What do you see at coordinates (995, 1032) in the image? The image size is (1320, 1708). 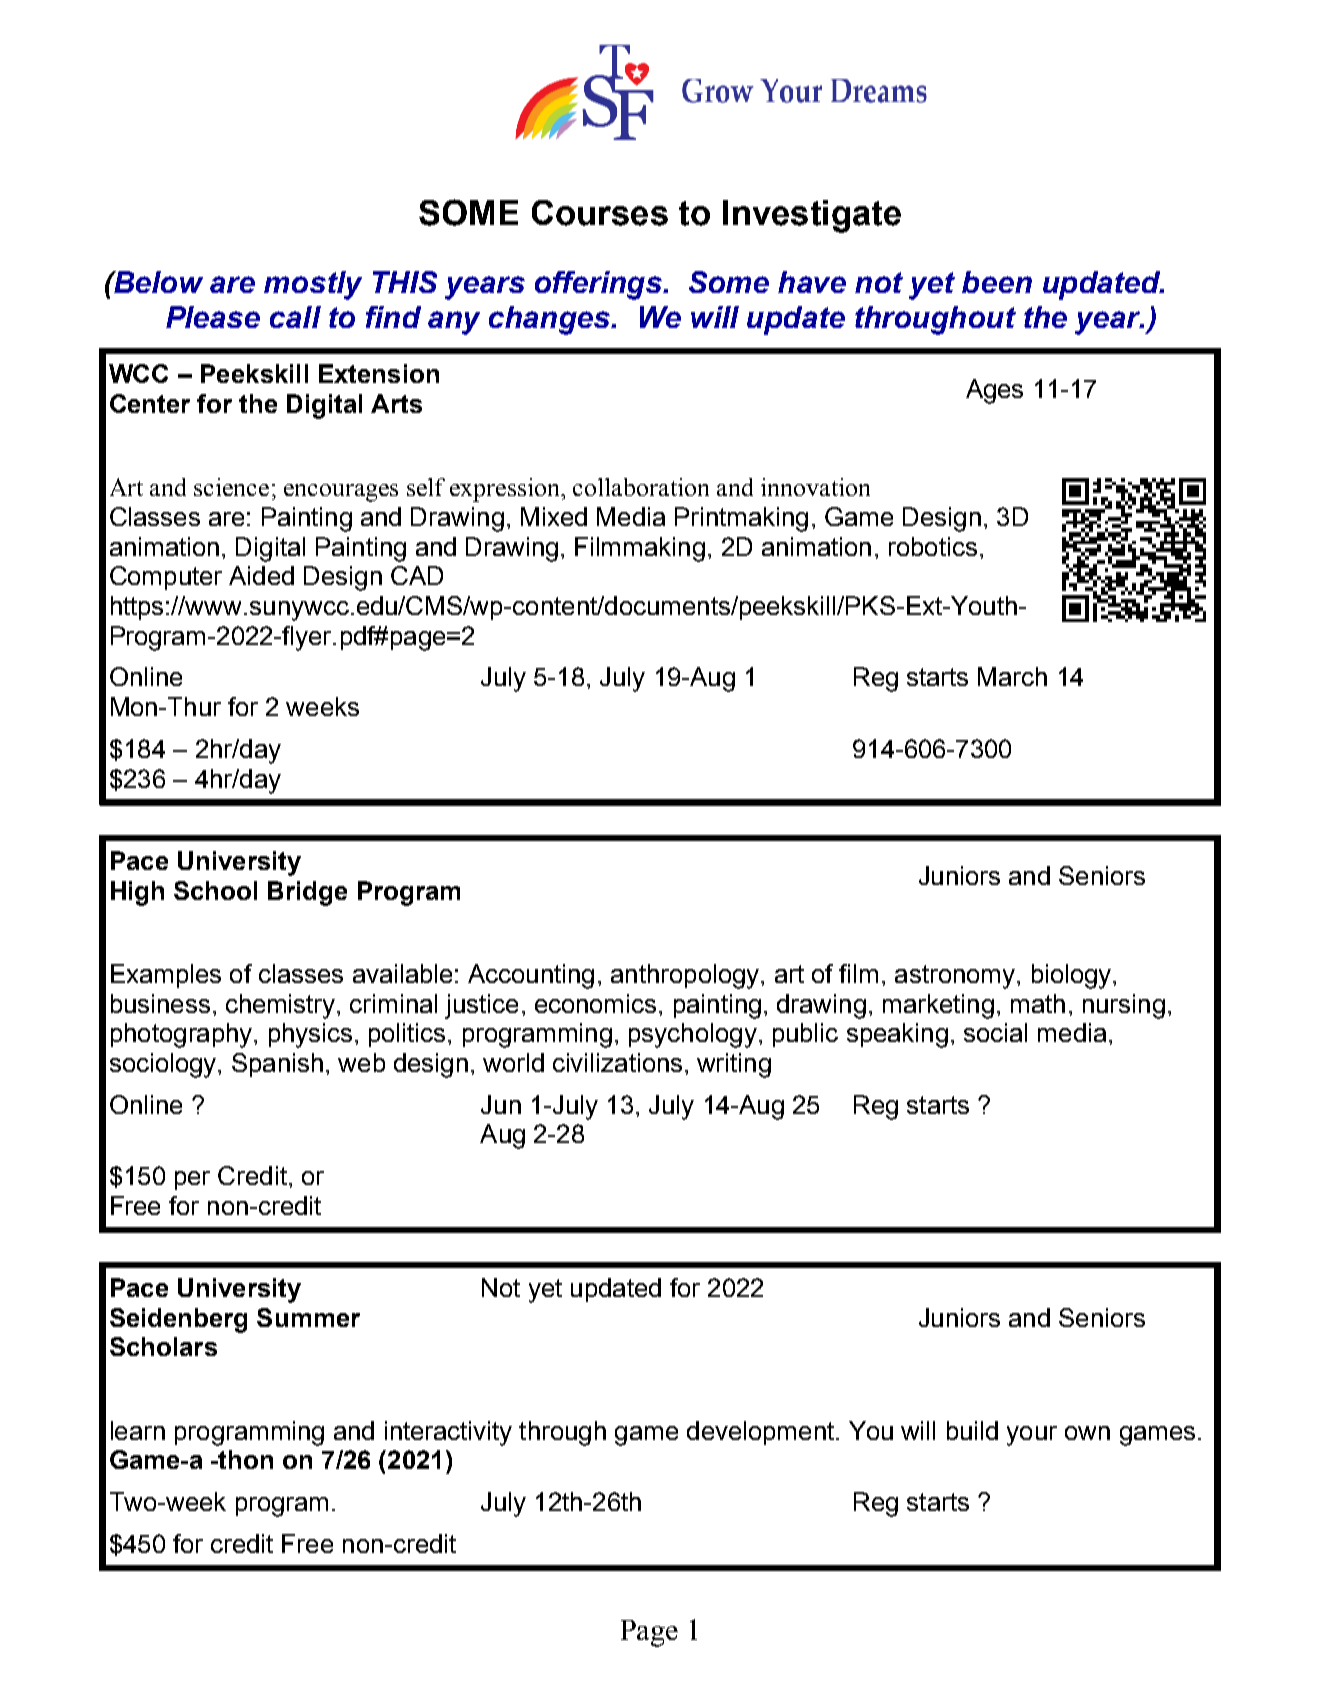 I see `social` at bounding box center [995, 1032].
